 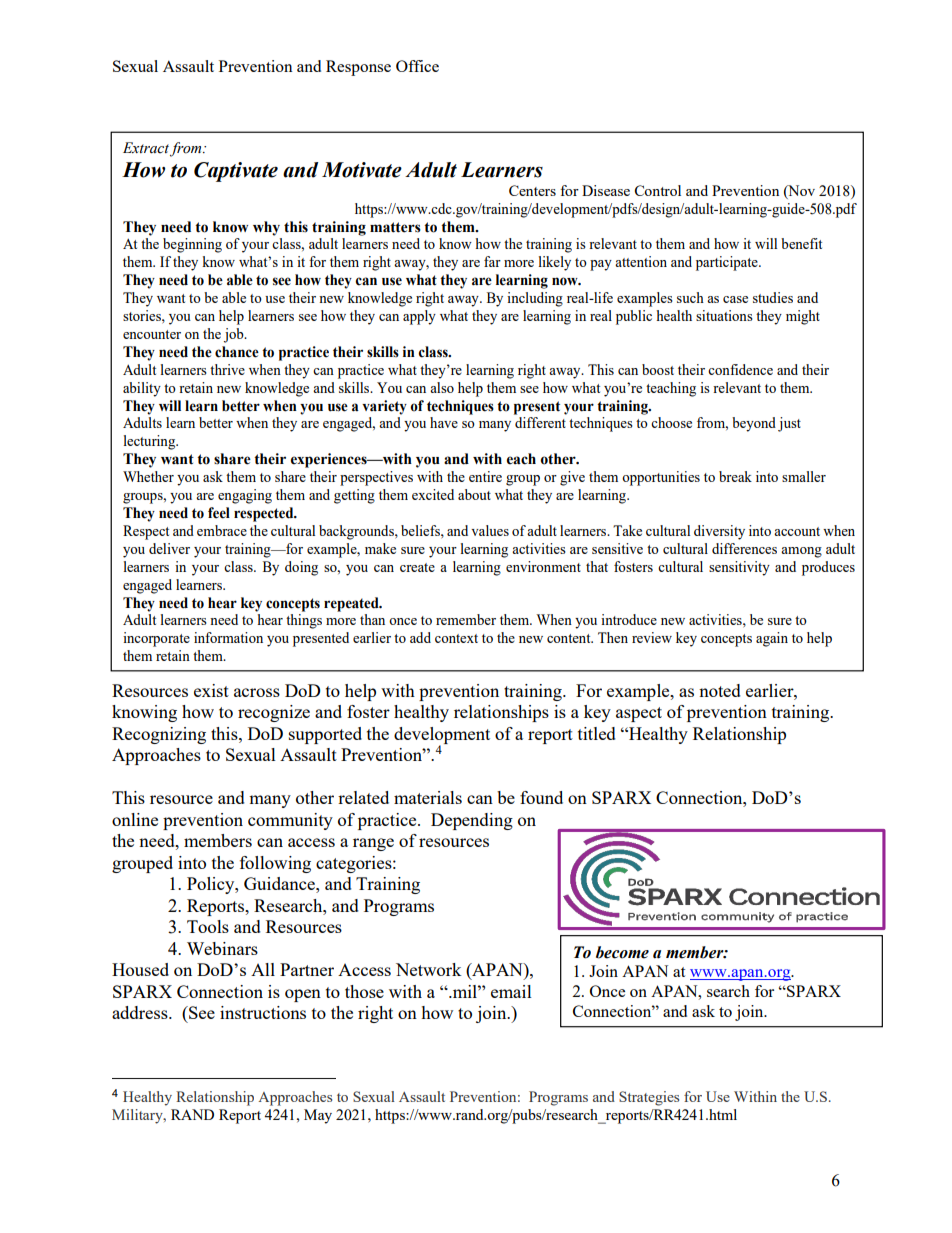 What do you see at coordinates (263, 1012) in the screenshot?
I see `instructions` at bounding box center [263, 1012].
